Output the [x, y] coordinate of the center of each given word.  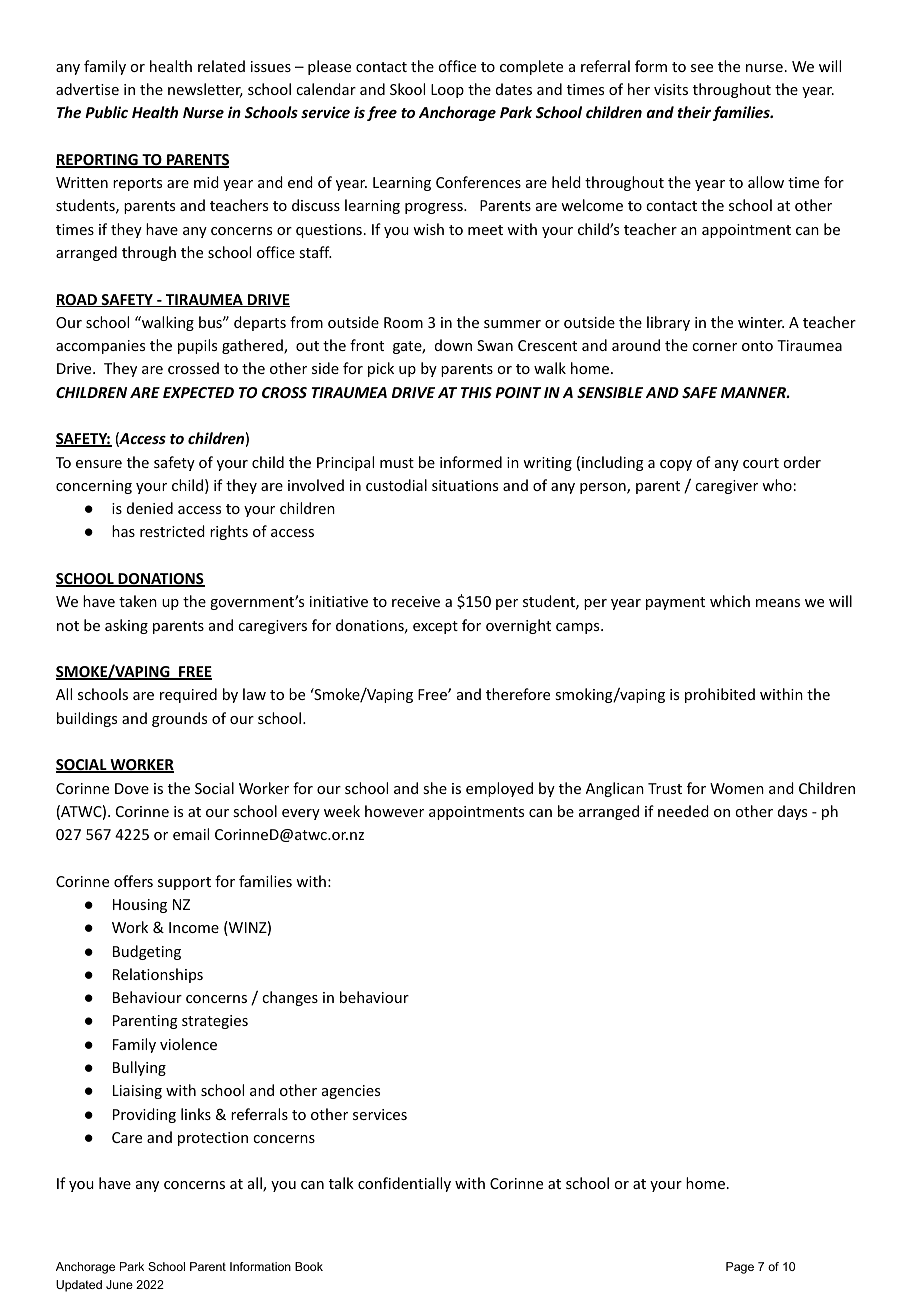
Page [740, 1268]
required [188, 695]
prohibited [720, 695]
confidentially [404, 1184]
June [119, 1284]
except [435, 627]
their [695, 113]
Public [106, 112]
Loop [447, 91]
